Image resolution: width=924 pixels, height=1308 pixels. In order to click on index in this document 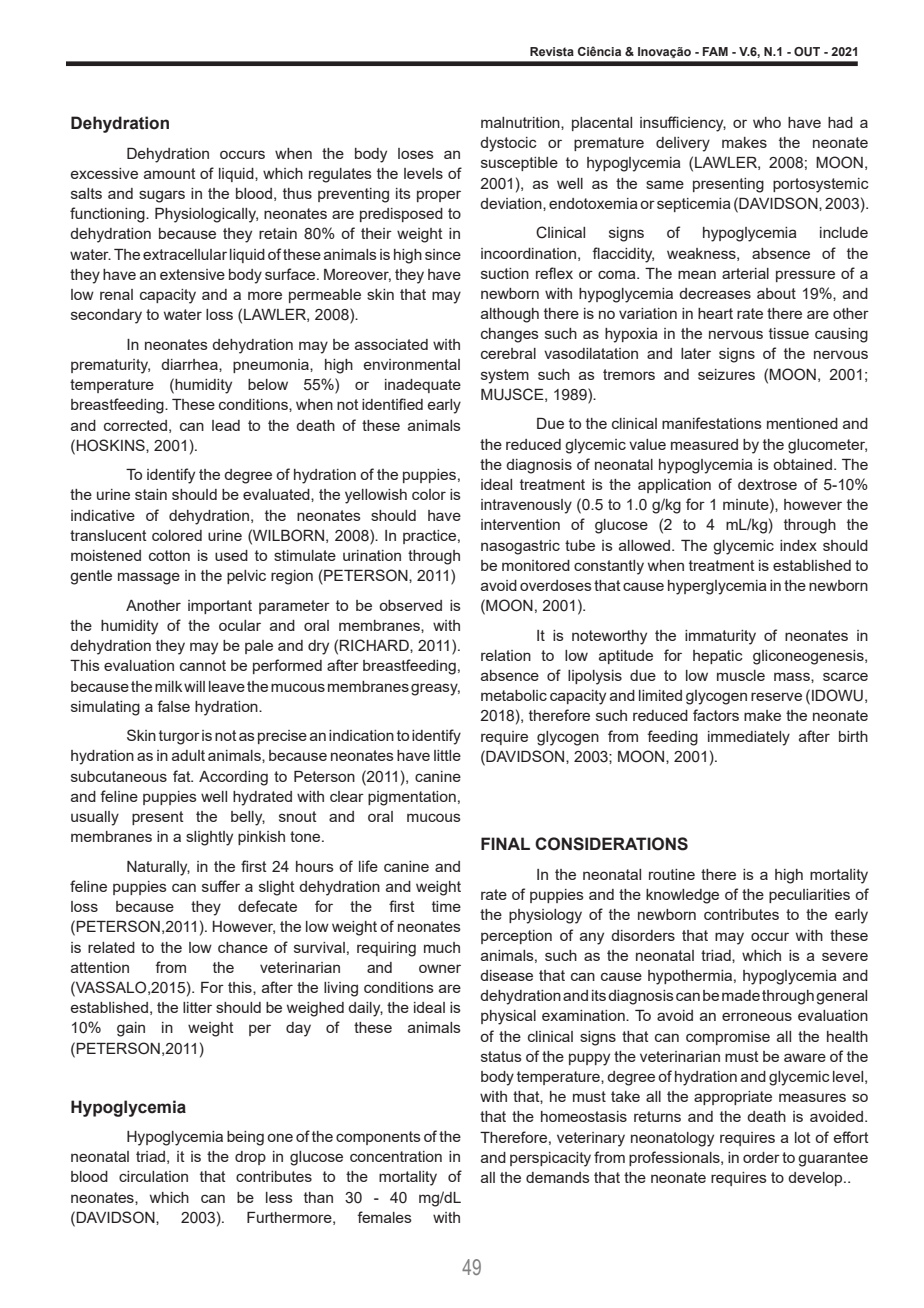, I will do `click(798, 545)`.
